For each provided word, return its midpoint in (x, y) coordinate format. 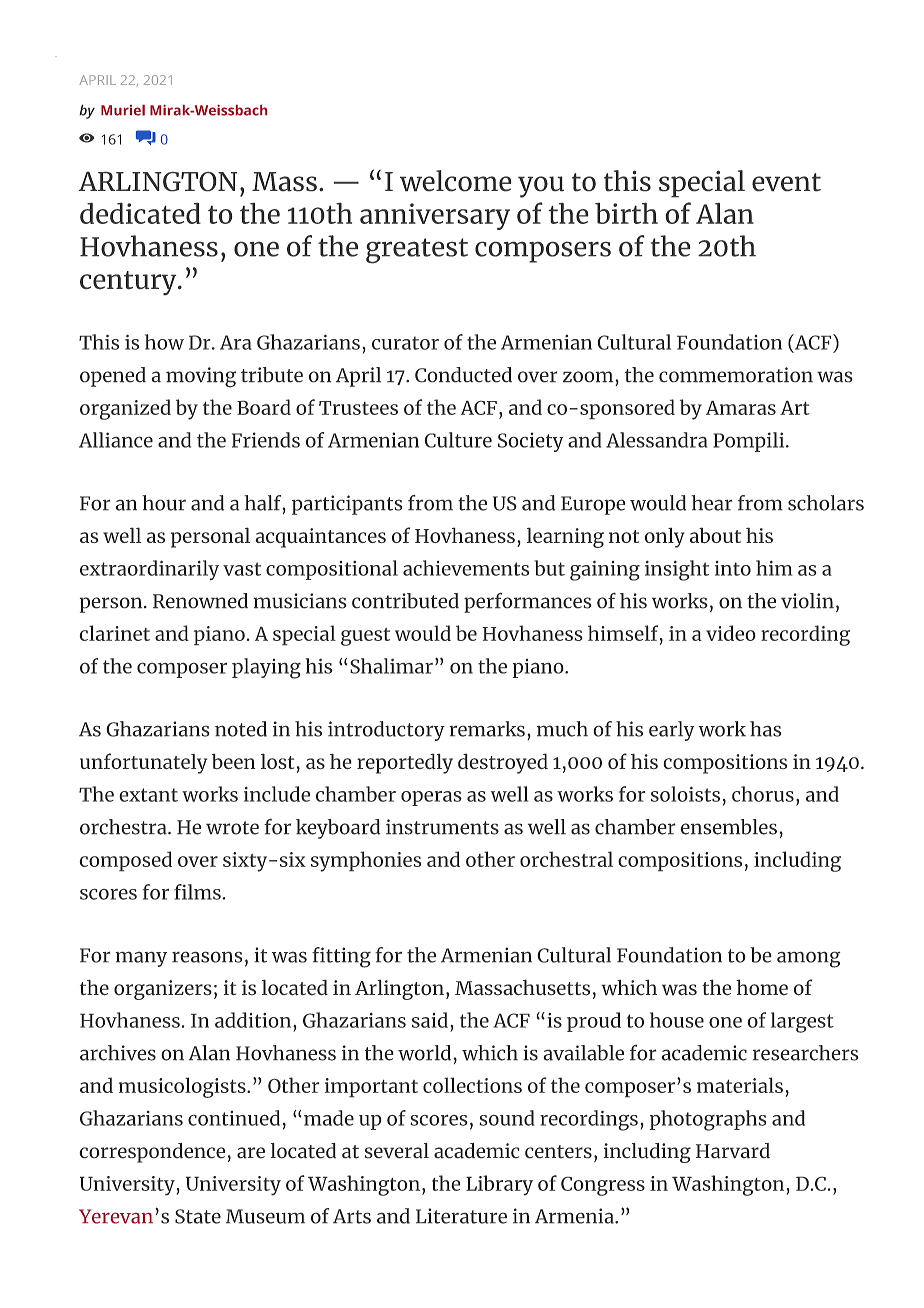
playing (266, 668)
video (731, 633)
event (786, 182)
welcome (456, 181)
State (198, 1216)
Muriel (123, 110)
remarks (487, 729)
